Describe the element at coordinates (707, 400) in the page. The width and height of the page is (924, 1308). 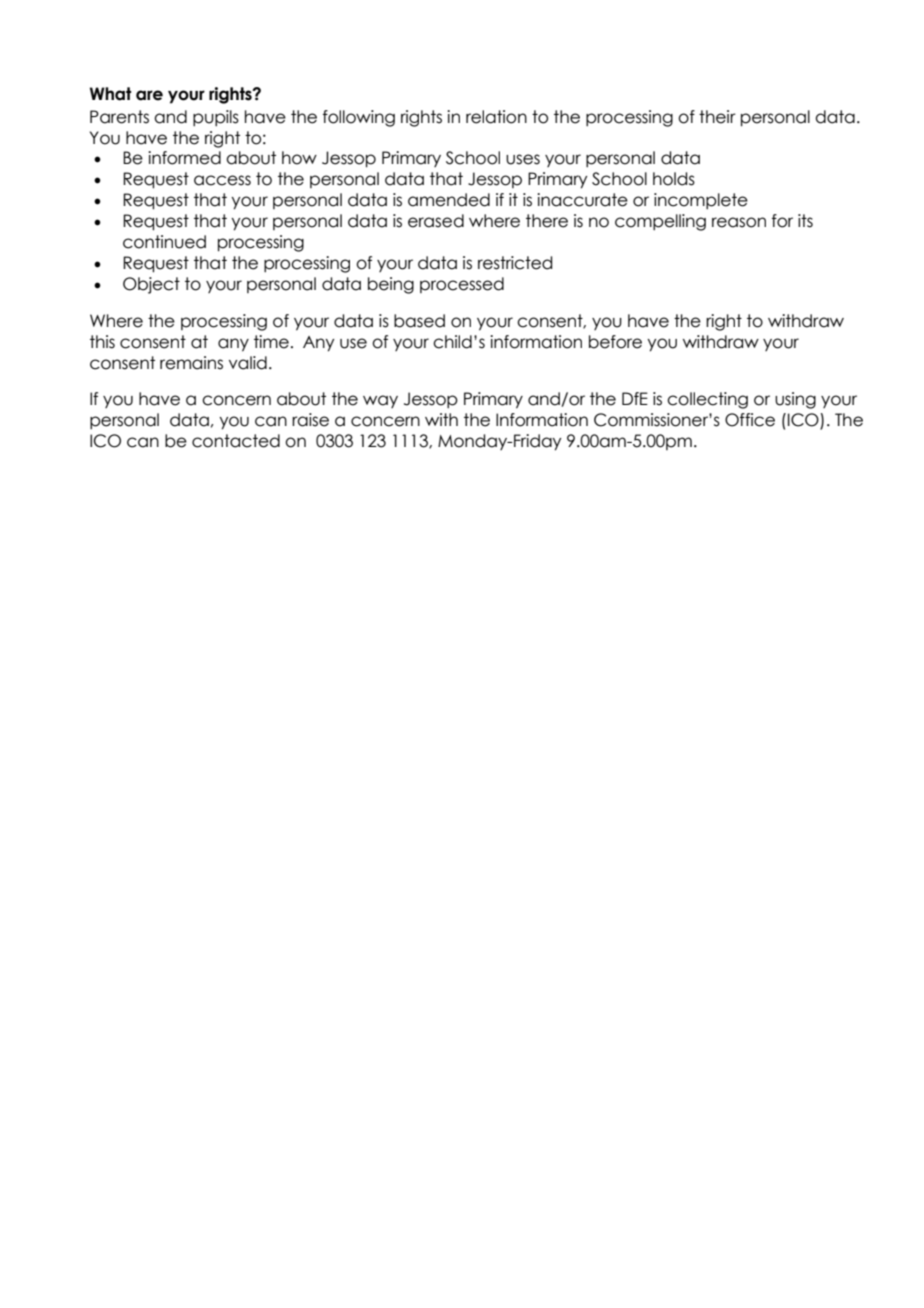
I see `collecting` at that location.
